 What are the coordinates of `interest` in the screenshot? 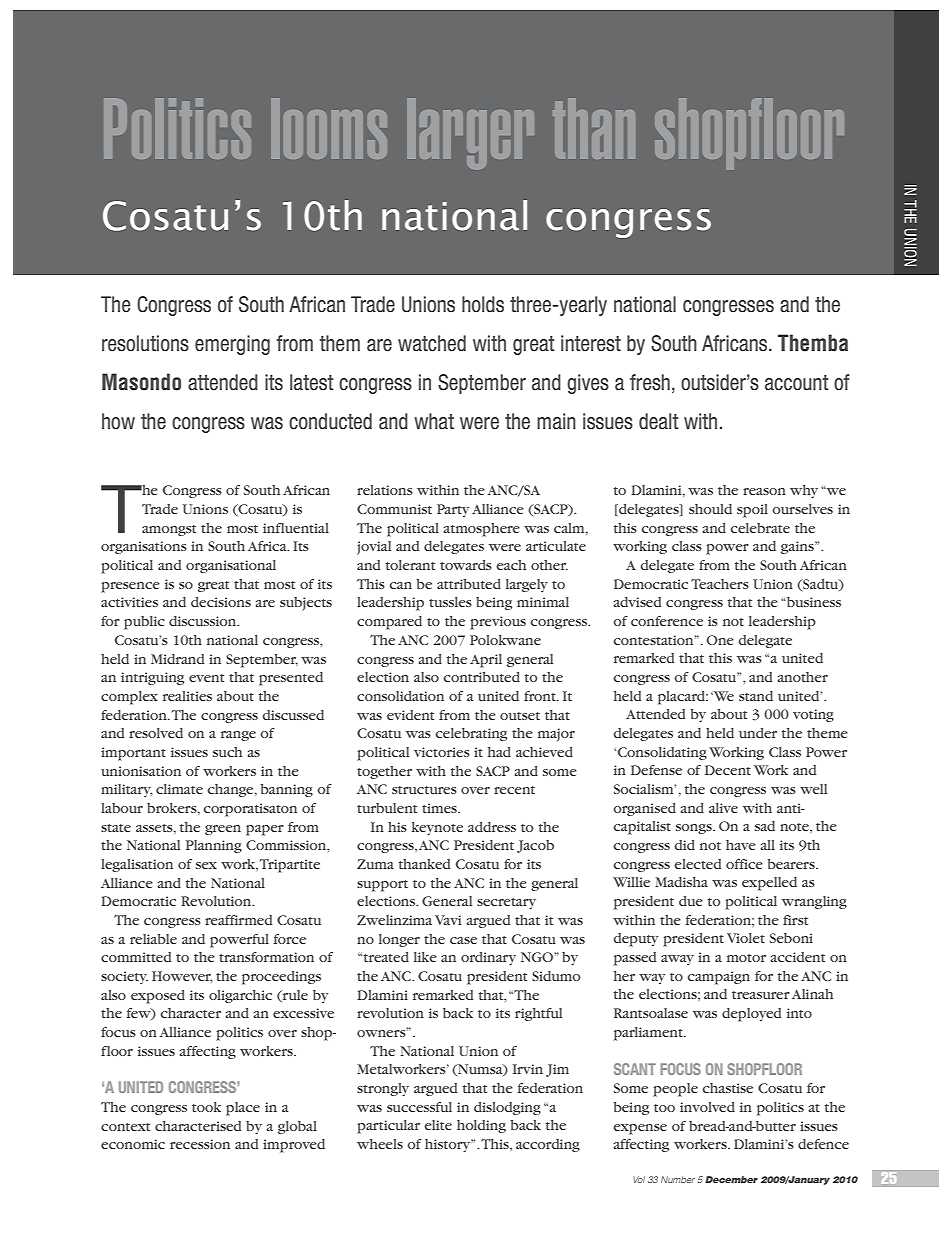 It's located at (591, 343).
